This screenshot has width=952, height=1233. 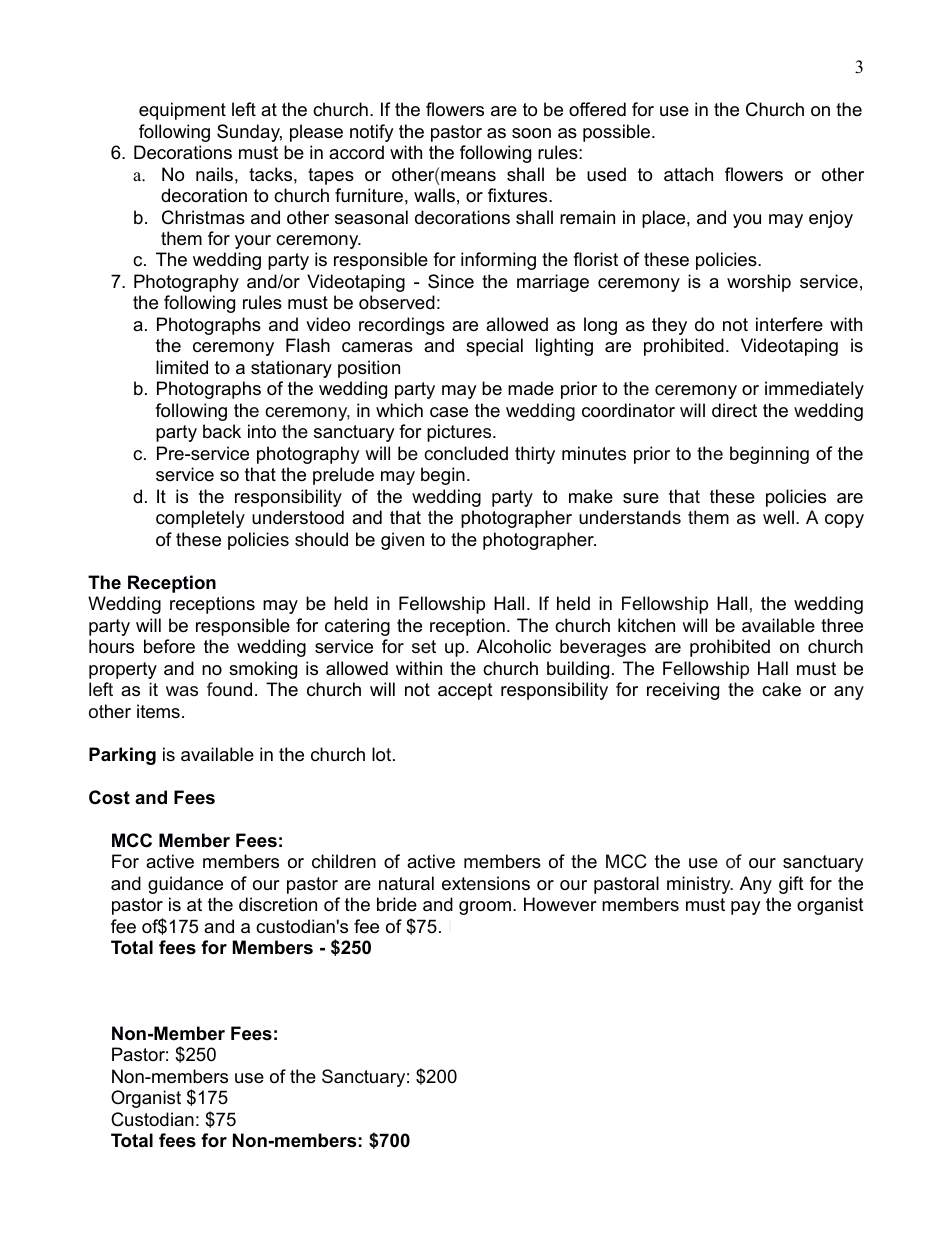 What do you see at coordinates (182, 367) in the screenshot?
I see `limited` at bounding box center [182, 367].
